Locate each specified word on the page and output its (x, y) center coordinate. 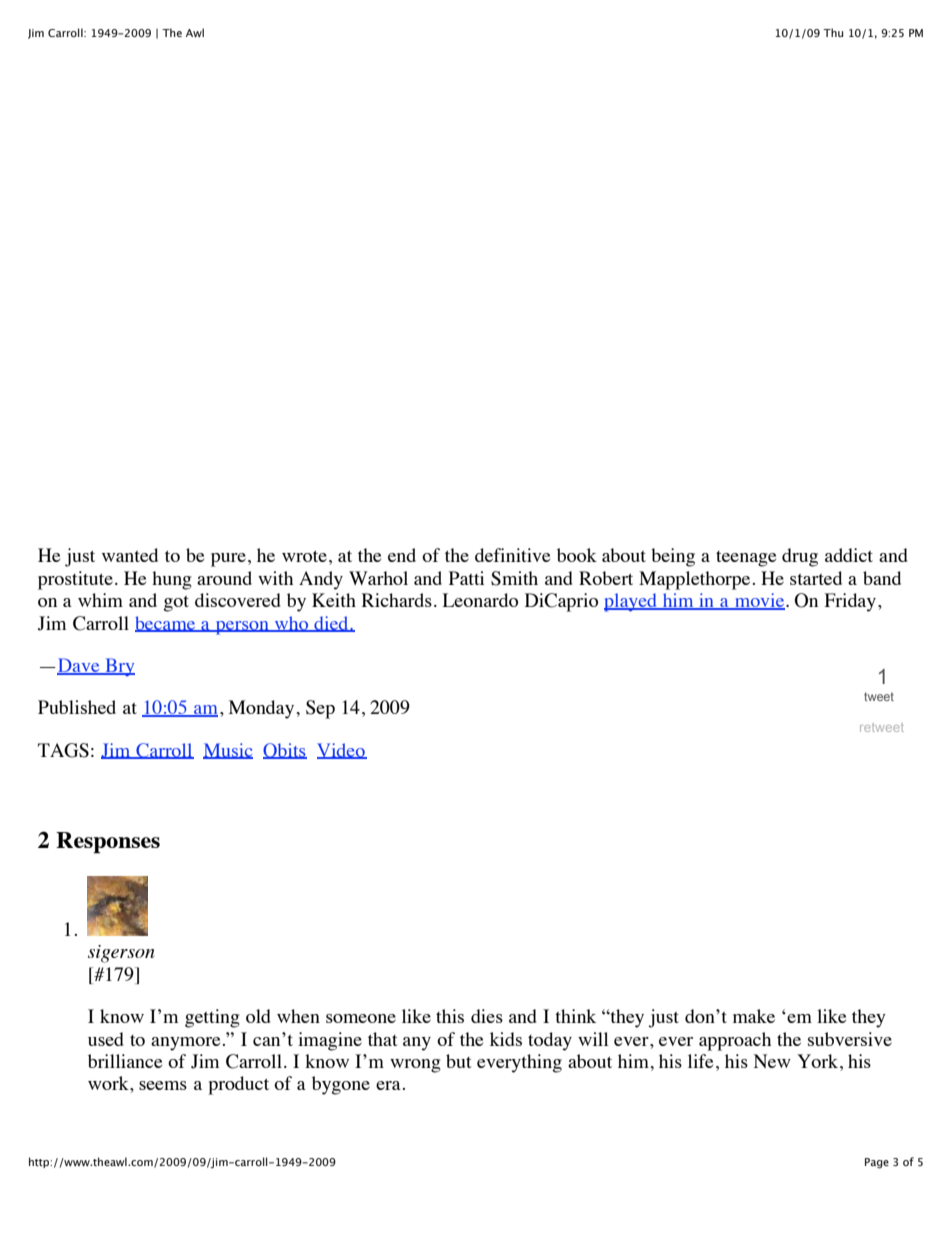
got (176, 604)
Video (342, 751)
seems (163, 1085)
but (458, 1061)
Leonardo (480, 600)
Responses (108, 843)
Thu (833, 32)
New (772, 1061)
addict (849, 555)
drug (800, 557)
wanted (130, 555)
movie (760, 601)
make (754, 1016)
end (402, 555)
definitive (512, 555)
